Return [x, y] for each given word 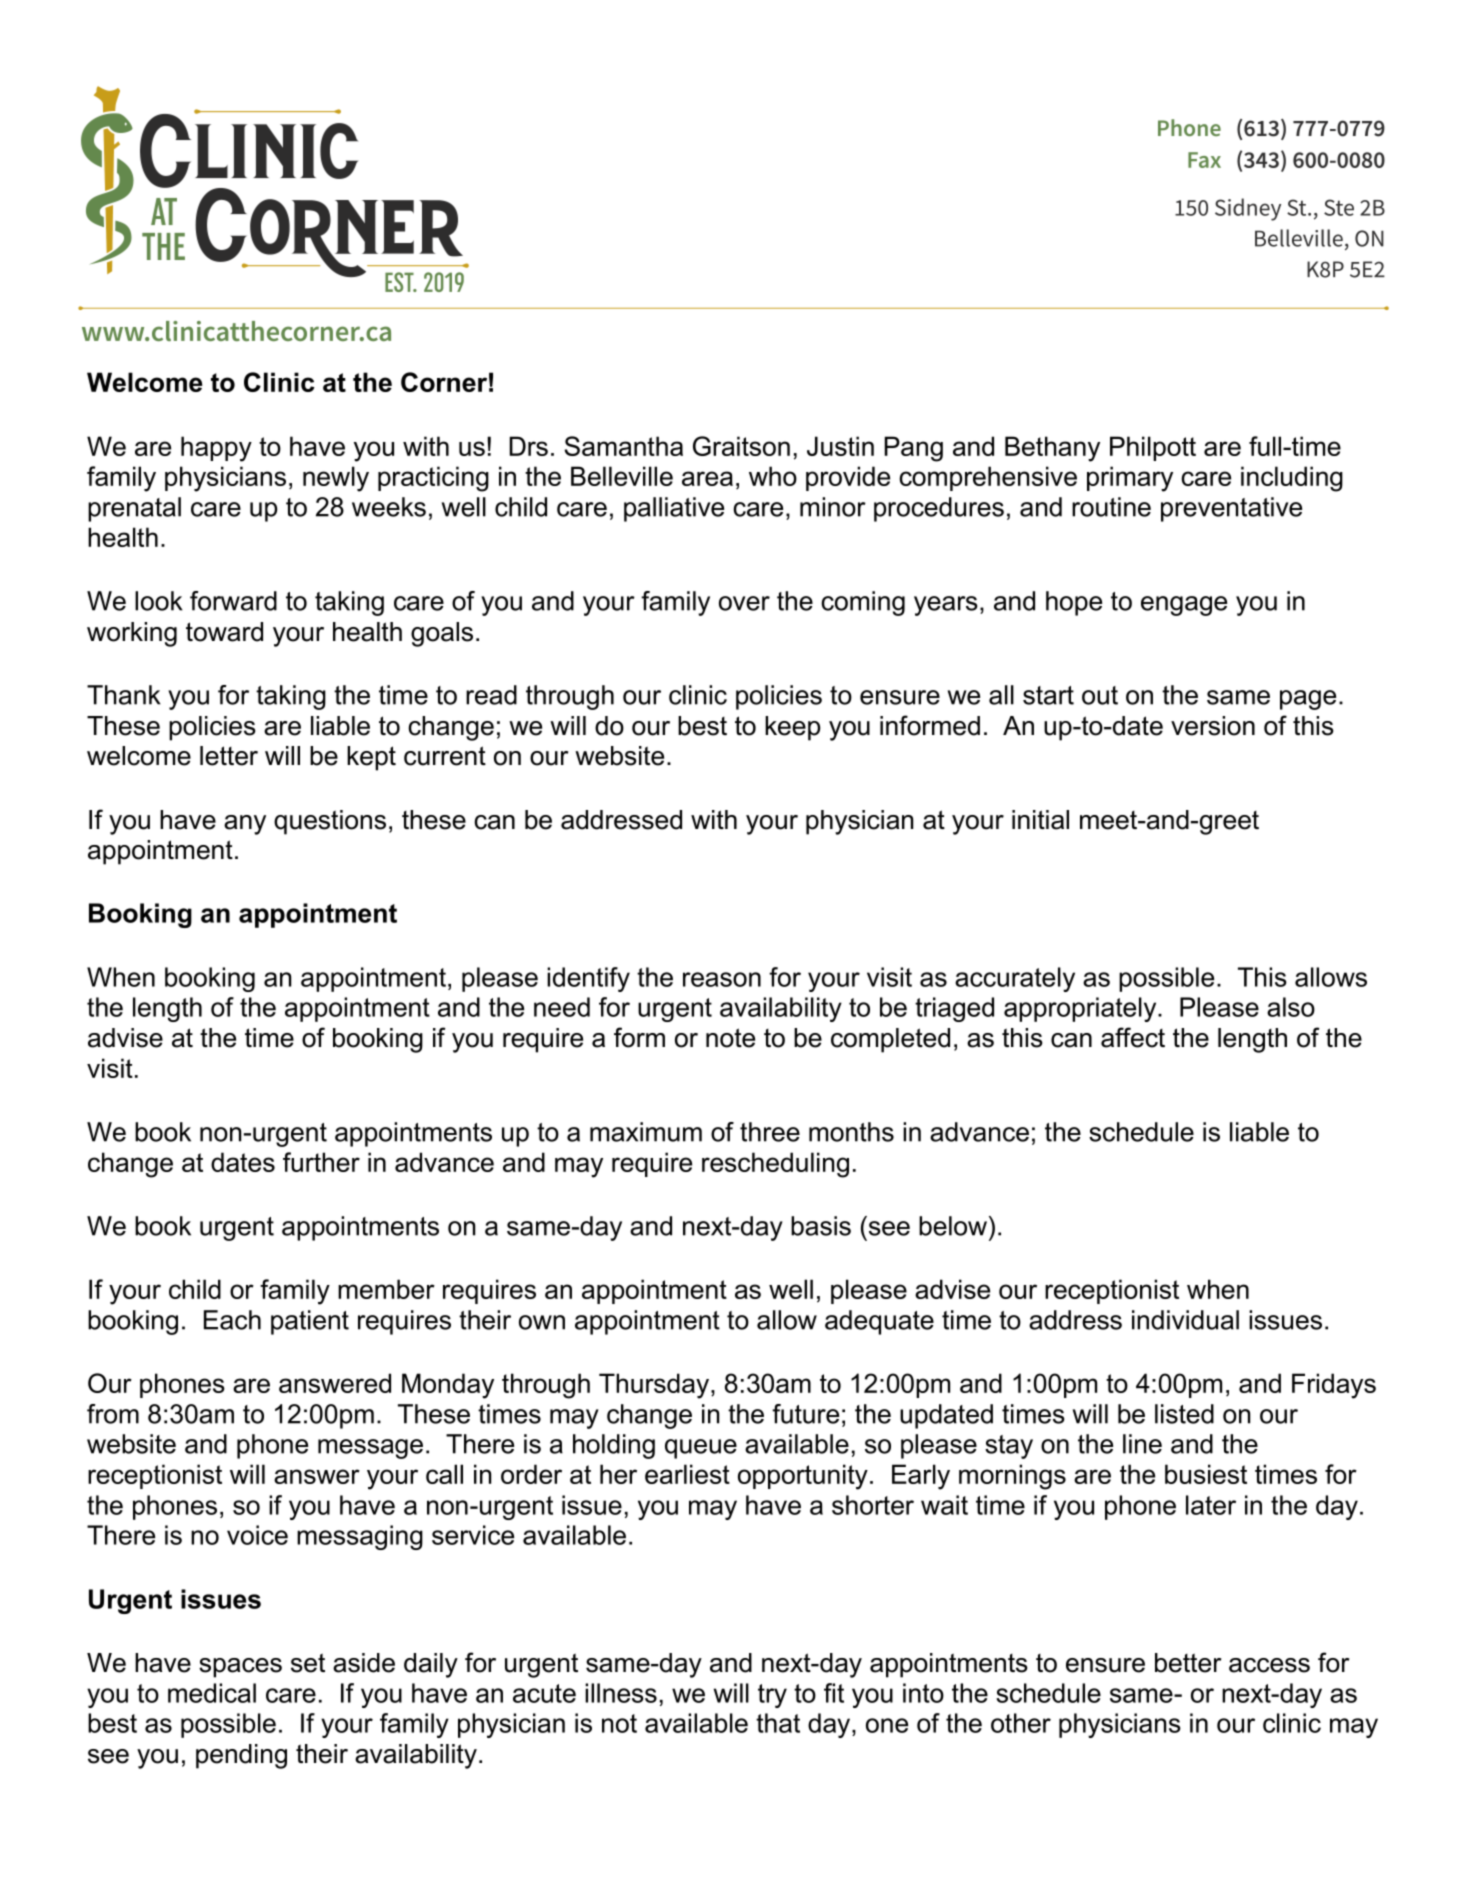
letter [229, 756]
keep [792, 728]
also [1291, 1007]
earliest [687, 1474]
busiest [1206, 1474]
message [370, 1449]
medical [212, 1693]
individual [1185, 1320]
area [707, 478]
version [1213, 726]
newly [336, 479]
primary [1130, 479]
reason [722, 979]
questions [330, 822]
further [321, 1162]
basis [821, 1226]
